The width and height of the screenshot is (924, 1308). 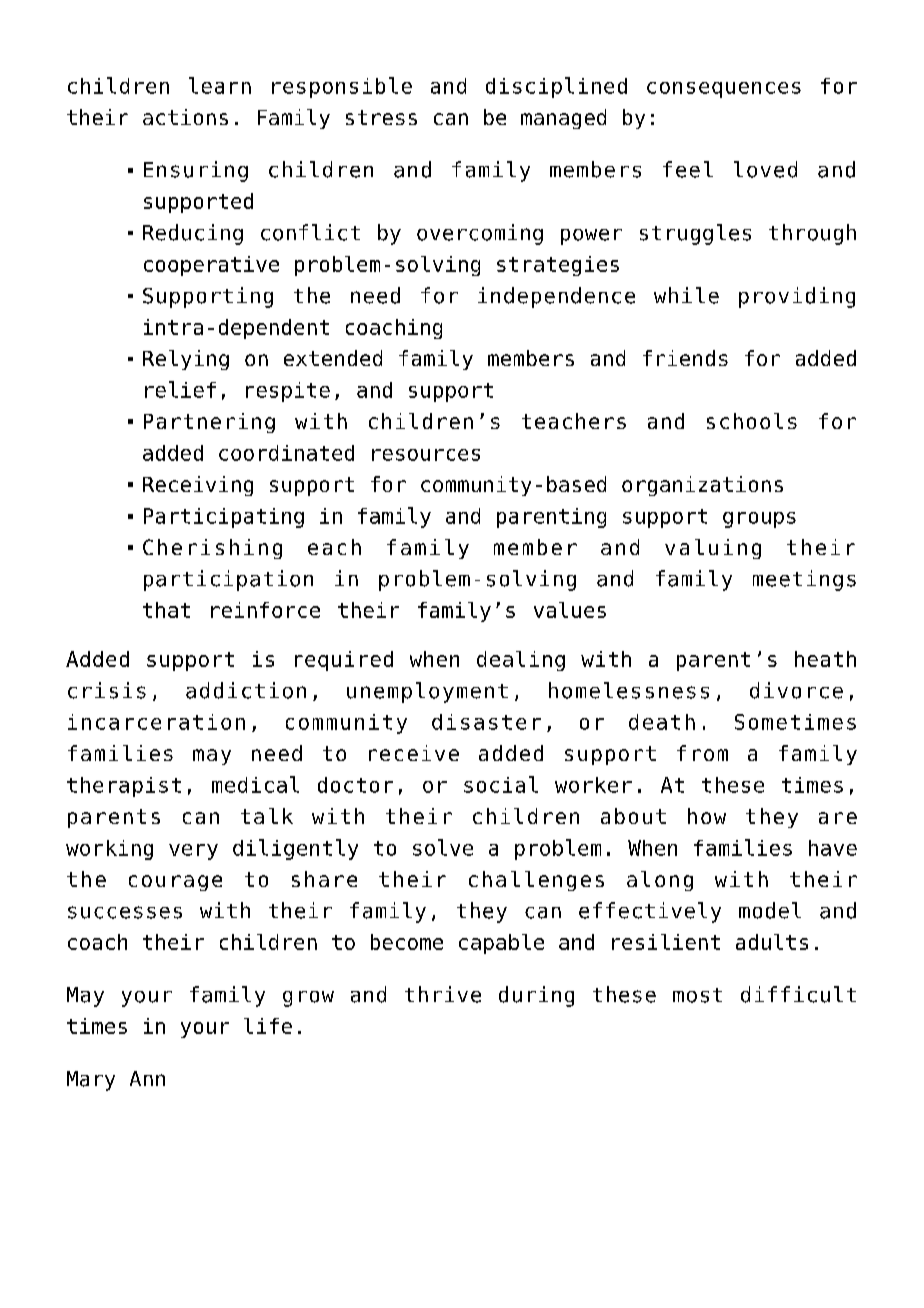 I want to click on from, so click(x=702, y=753).
